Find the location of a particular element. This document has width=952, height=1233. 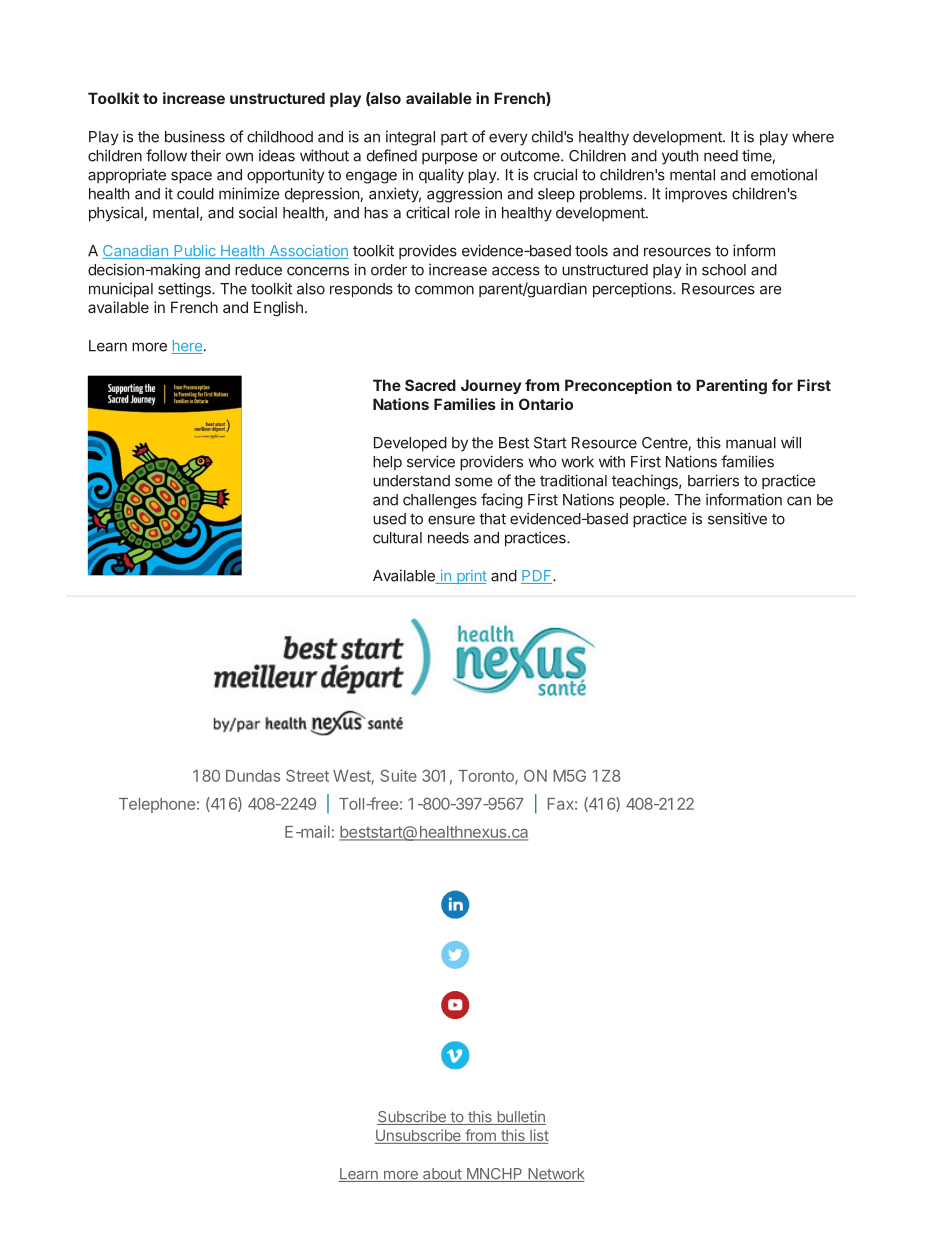

space is located at coordinates (191, 177).
